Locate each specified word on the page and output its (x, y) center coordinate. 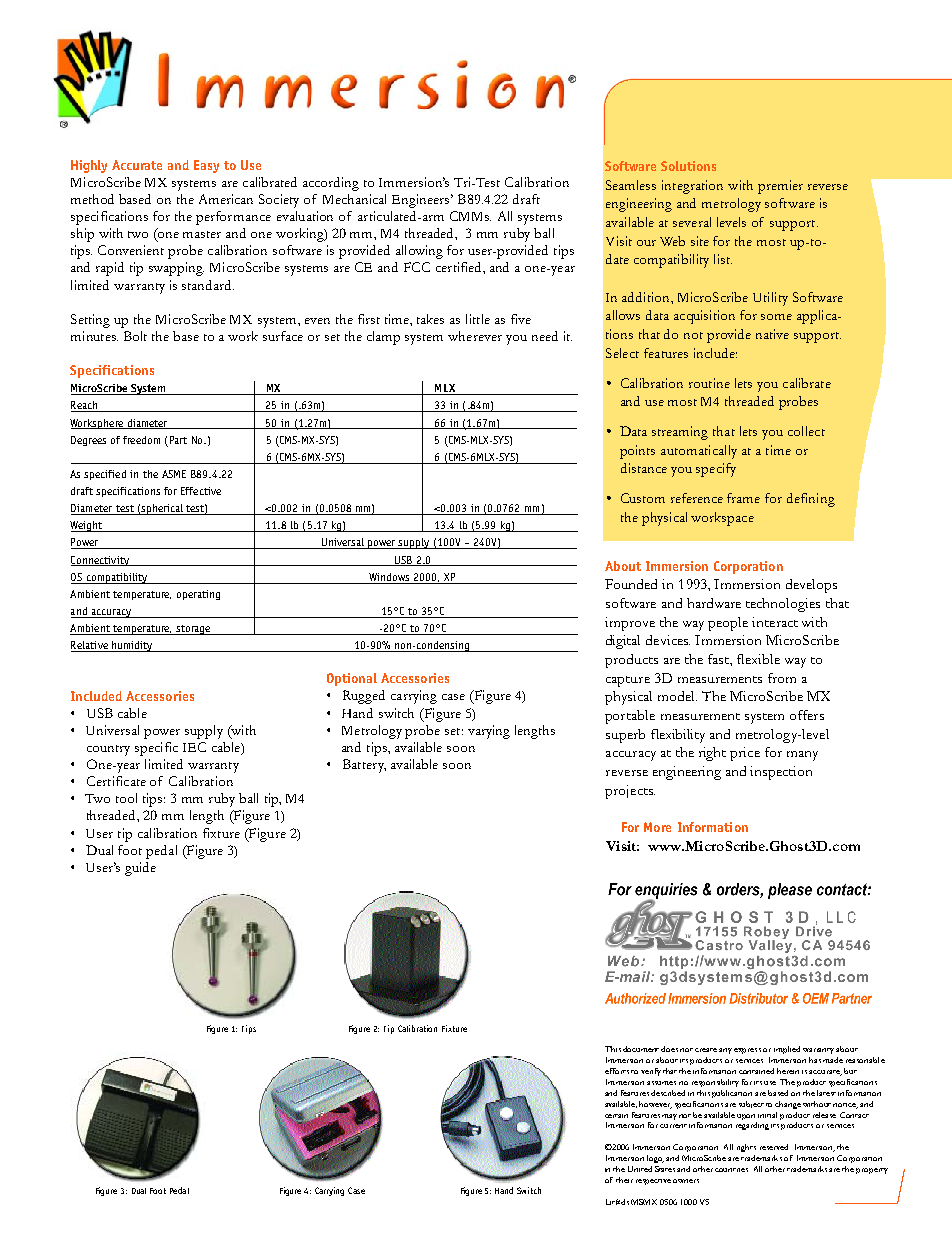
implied (787, 1050)
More (657, 827)
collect (806, 431)
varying (489, 732)
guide (140, 869)
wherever (475, 336)
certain (616, 1116)
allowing (419, 252)
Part (178, 440)
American (226, 199)
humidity (133, 646)
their (624, 1180)
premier (780, 187)
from (782, 678)
